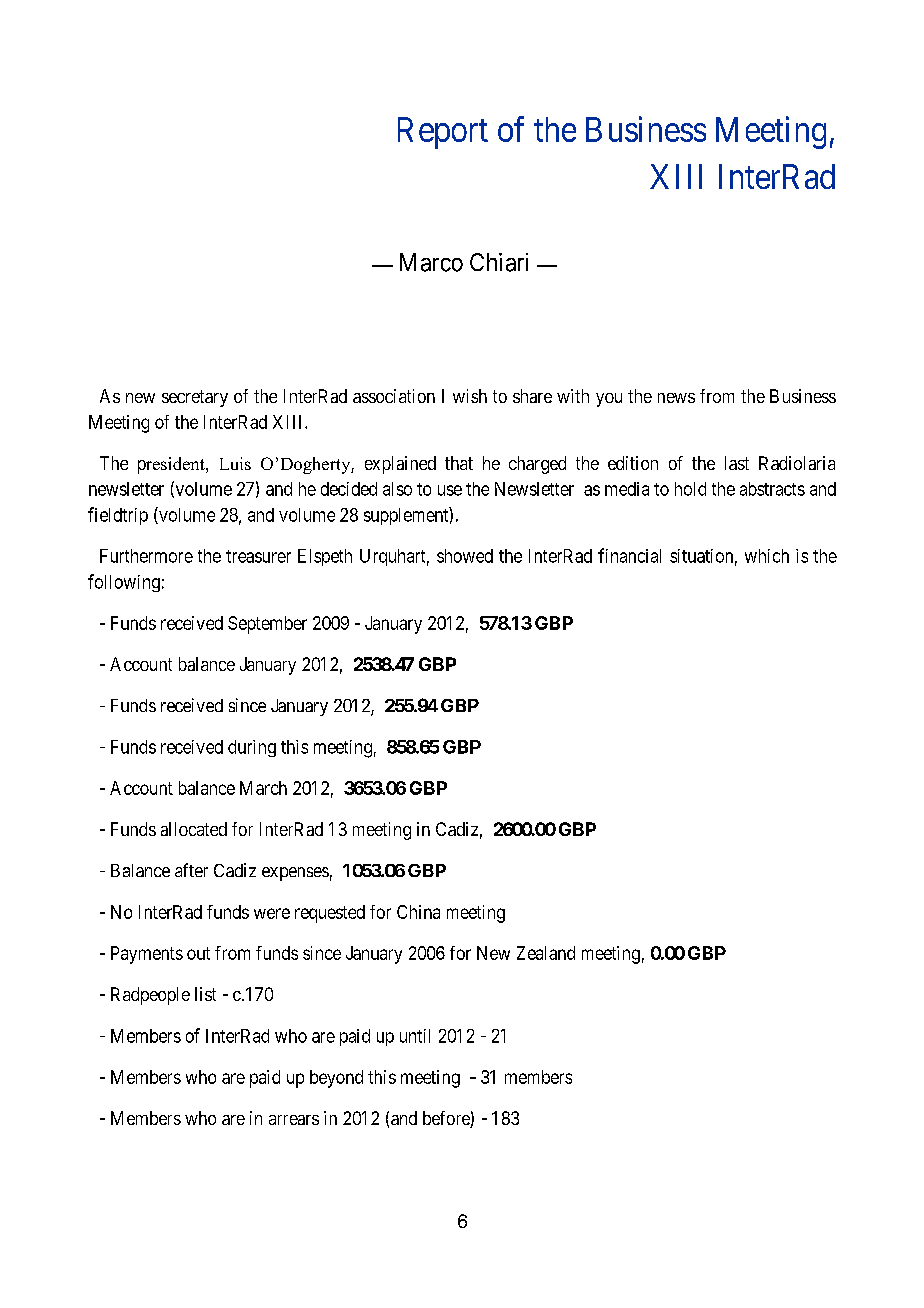 This screenshot has height=1308, width=924. What do you see at coordinates (609, 400) in the screenshot?
I see `you` at bounding box center [609, 400].
